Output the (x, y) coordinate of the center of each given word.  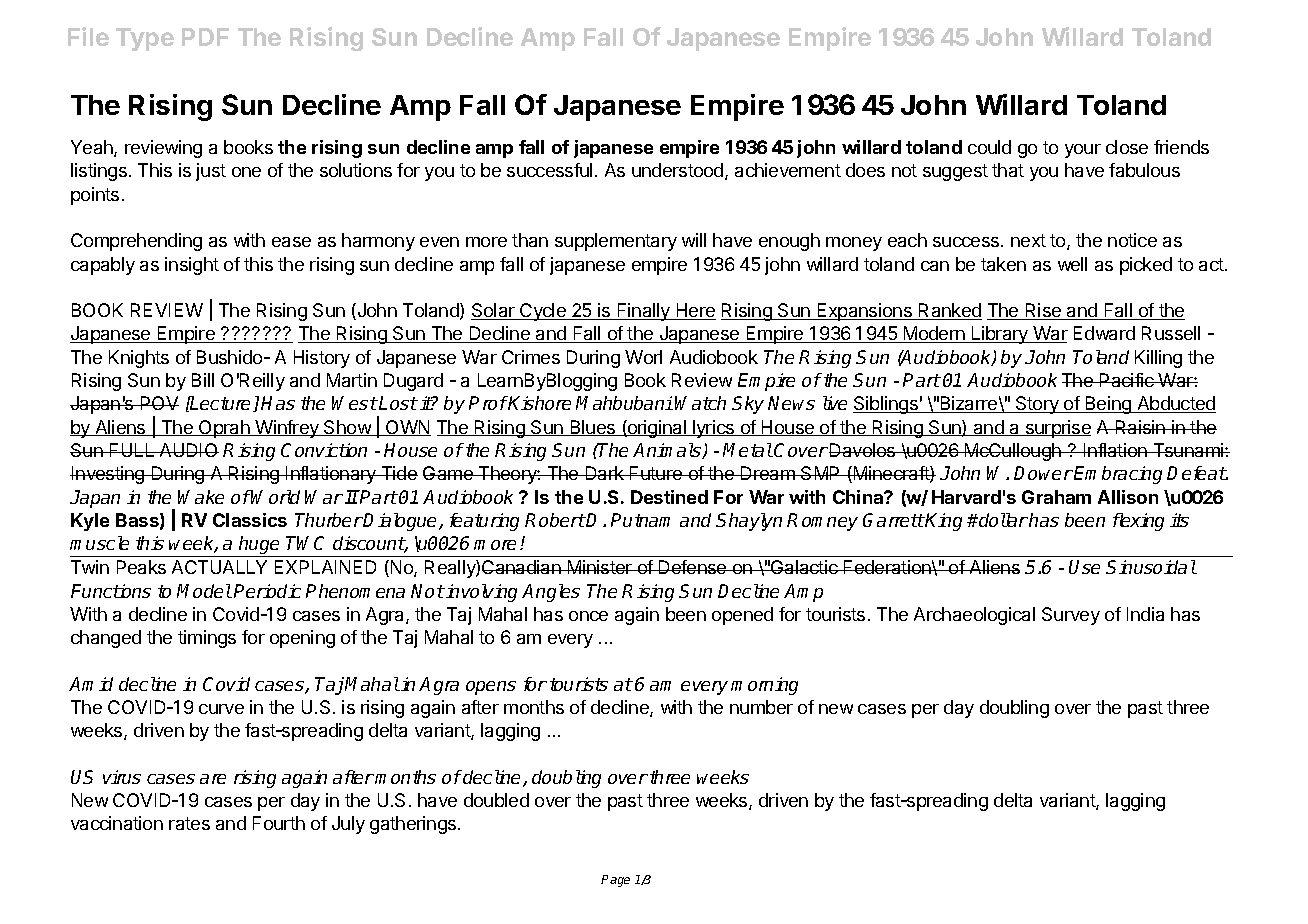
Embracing (1118, 475)
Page (615, 881)
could (989, 147)
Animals (668, 451)
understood (679, 171)
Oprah (224, 429)
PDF (205, 37)
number (761, 707)
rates (189, 823)
